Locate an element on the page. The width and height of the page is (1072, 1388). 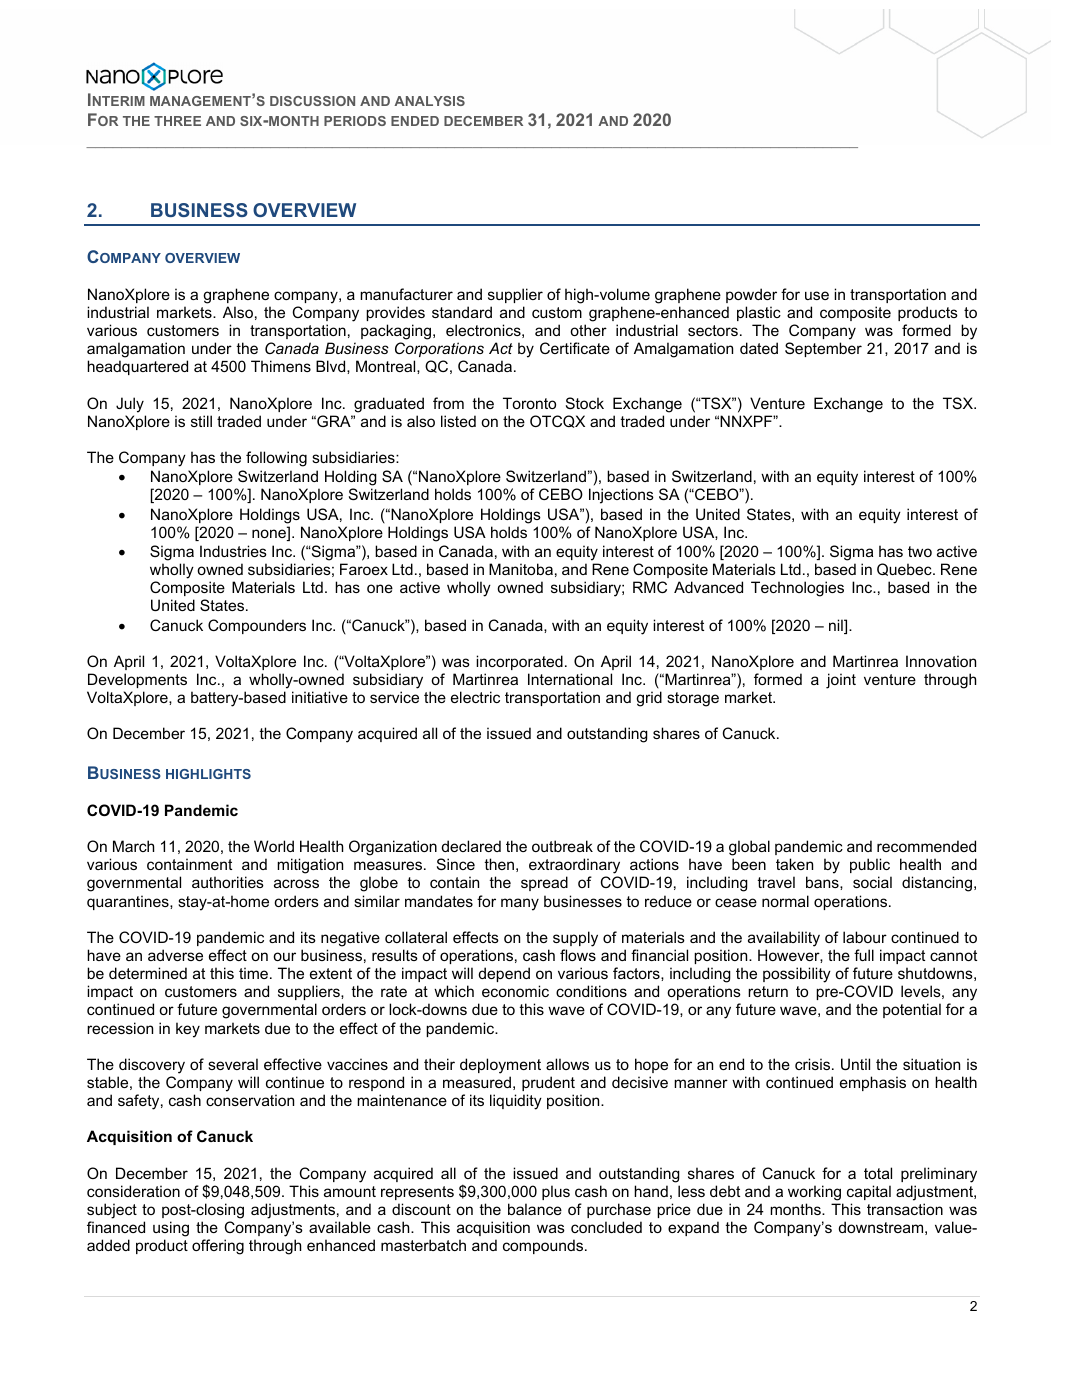
Developments is located at coordinates (137, 680).
